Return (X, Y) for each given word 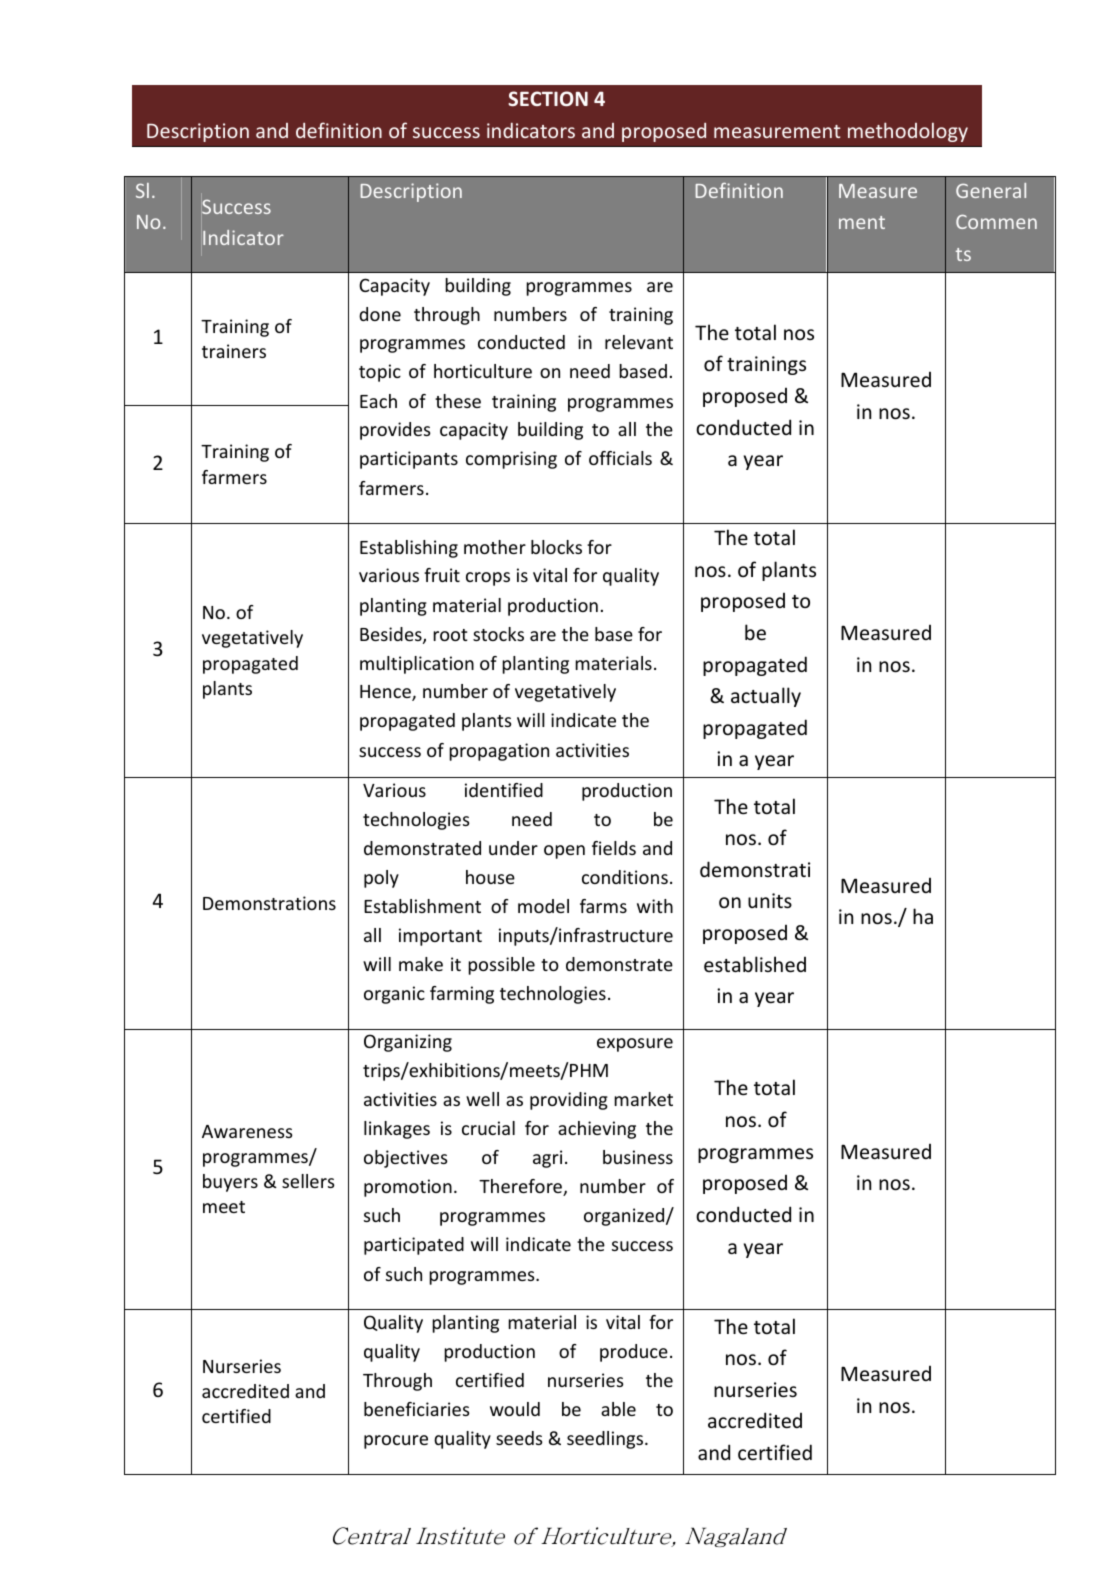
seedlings (606, 1440)
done (380, 314)
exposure (635, 1045)
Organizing (408, 1043)
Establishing (409, 549)
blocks (556, 547)
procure (396, 1442)
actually (766, 697)
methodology (908, 132)
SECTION (548, 99)
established (755, 964)
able (618, 1409)
